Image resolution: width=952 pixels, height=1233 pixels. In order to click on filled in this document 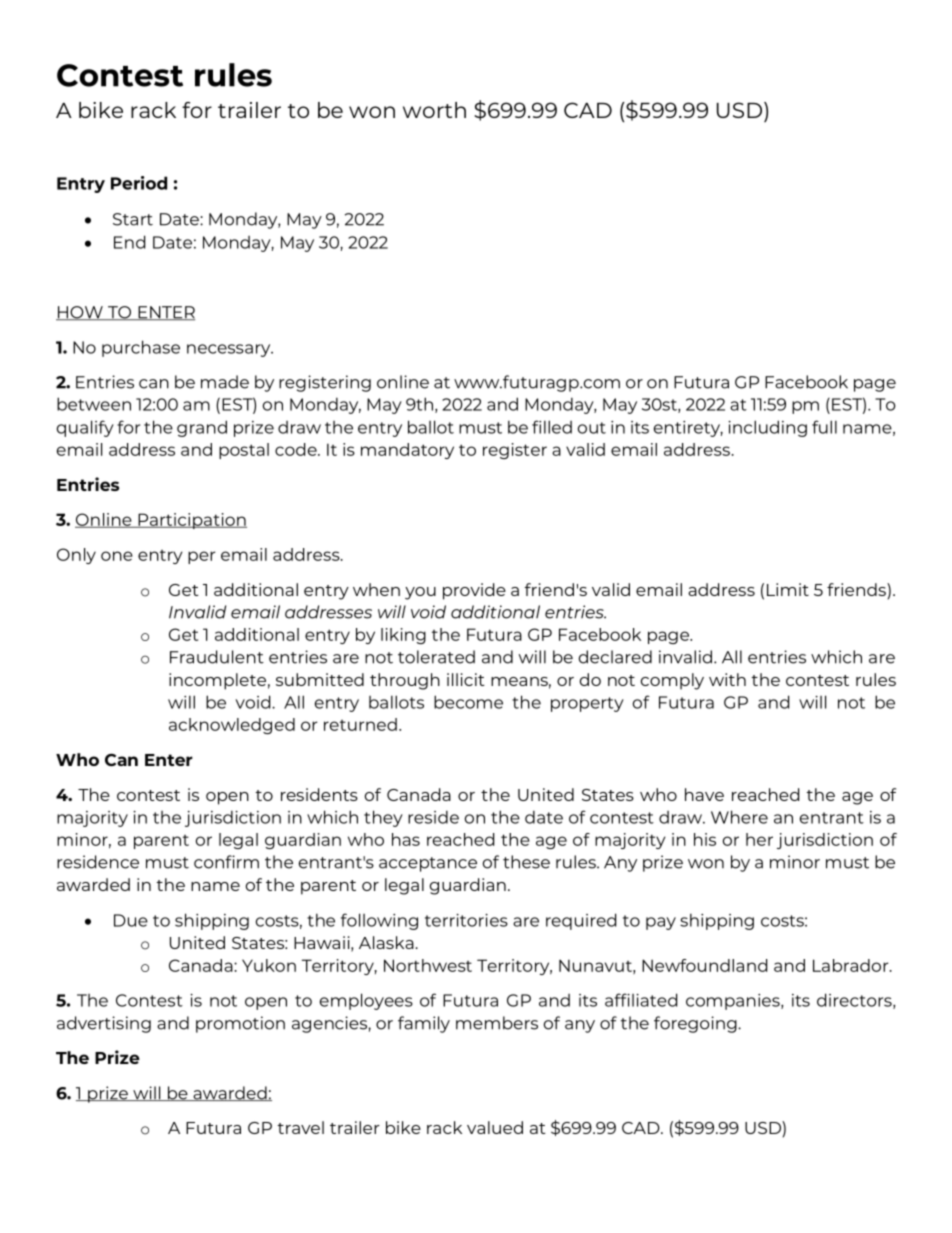, I will do `click(552, 427)`.
